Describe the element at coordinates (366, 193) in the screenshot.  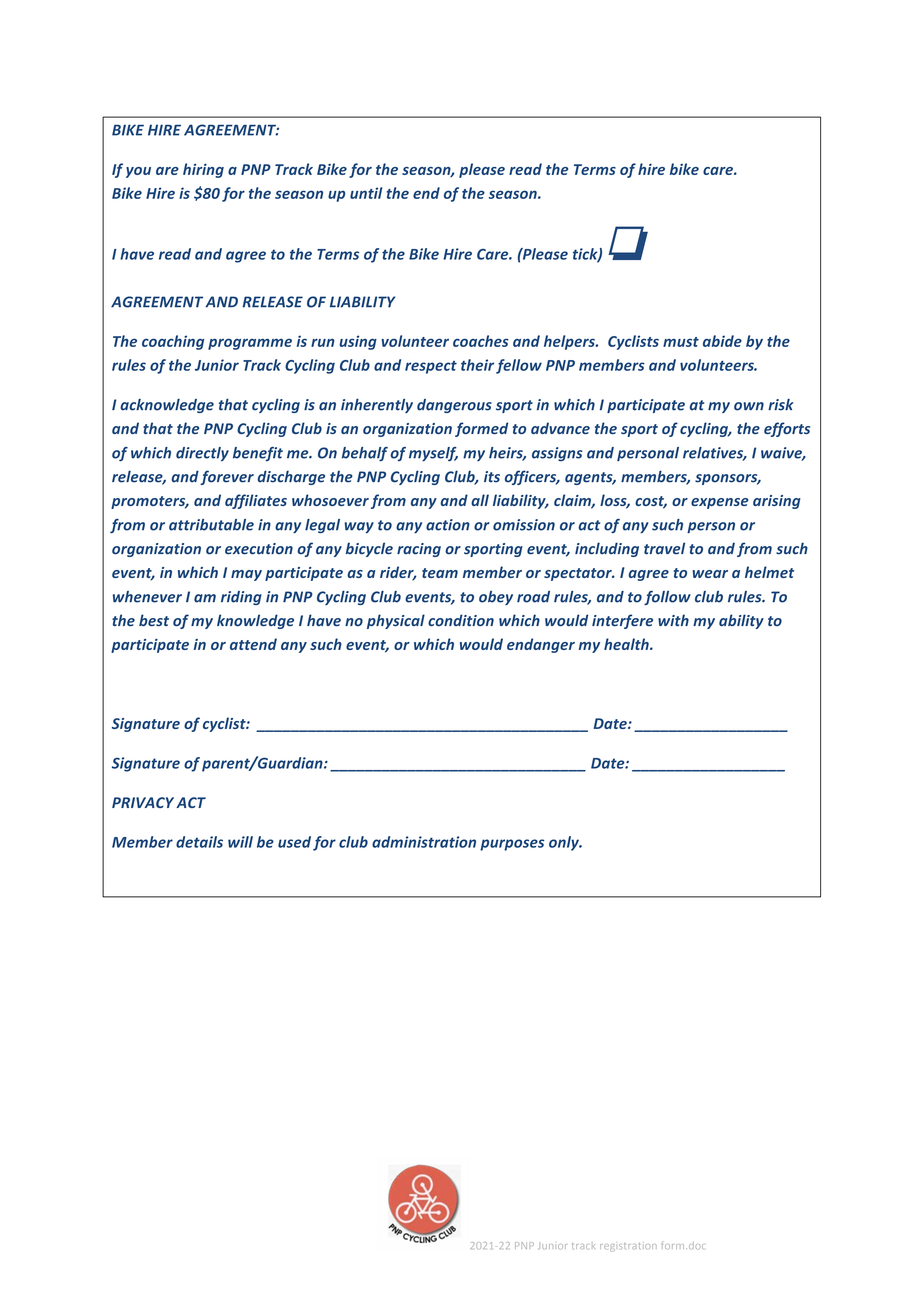
I see `until` at that location.
